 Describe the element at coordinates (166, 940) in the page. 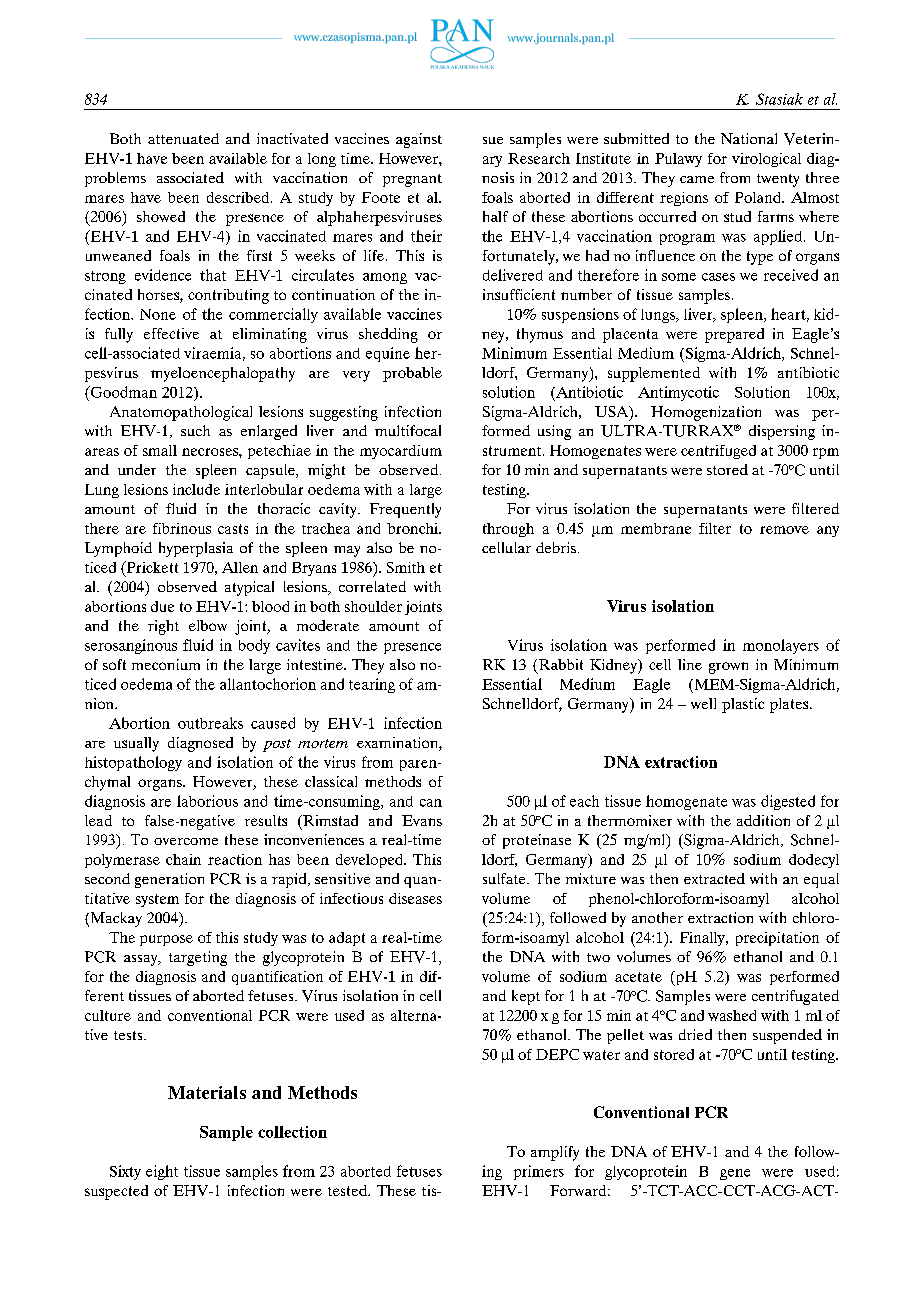

I see `purpose` at that location.
